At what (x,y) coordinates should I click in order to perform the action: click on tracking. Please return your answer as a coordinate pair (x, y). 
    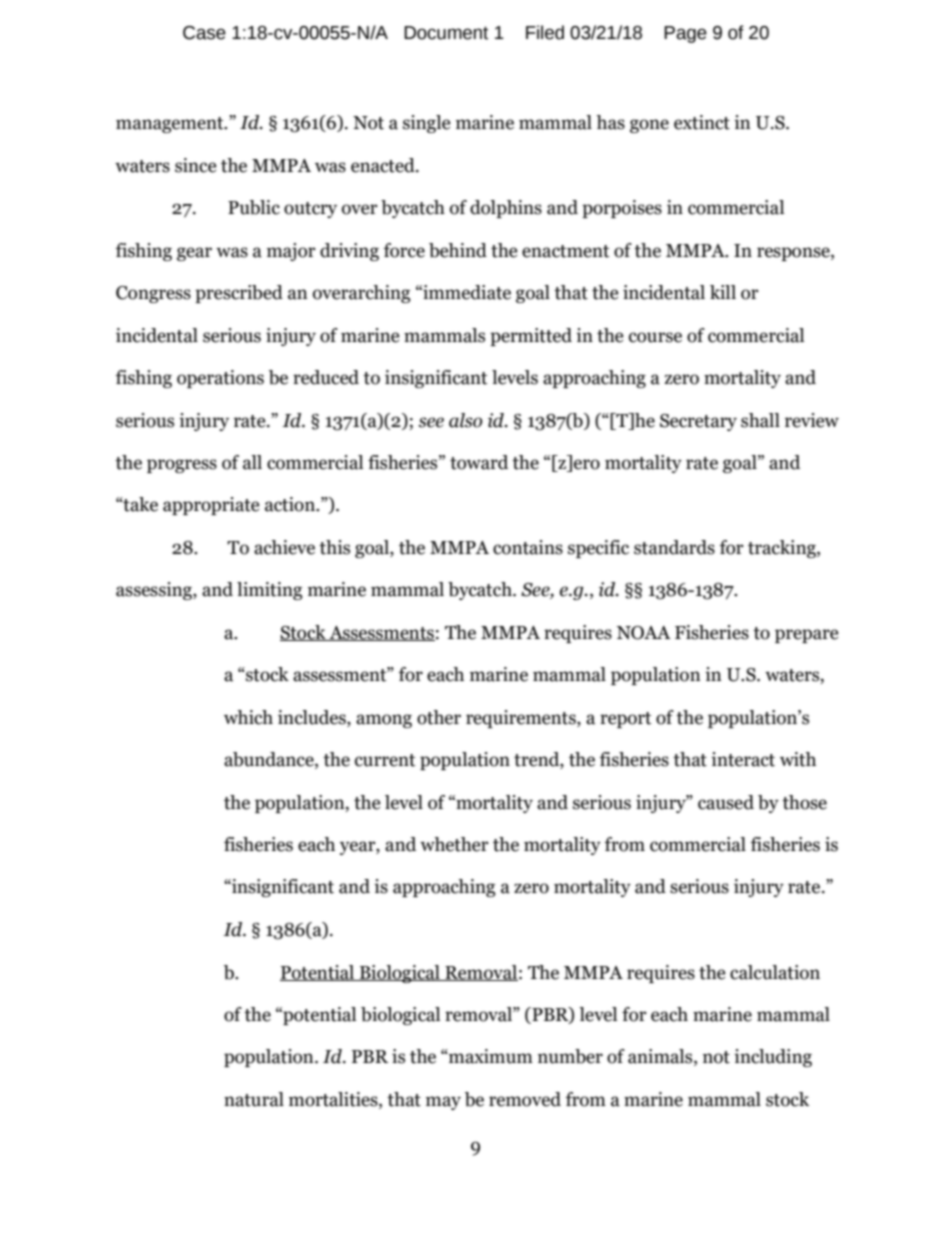
    Looking at the image, I should click on (783, 549).
